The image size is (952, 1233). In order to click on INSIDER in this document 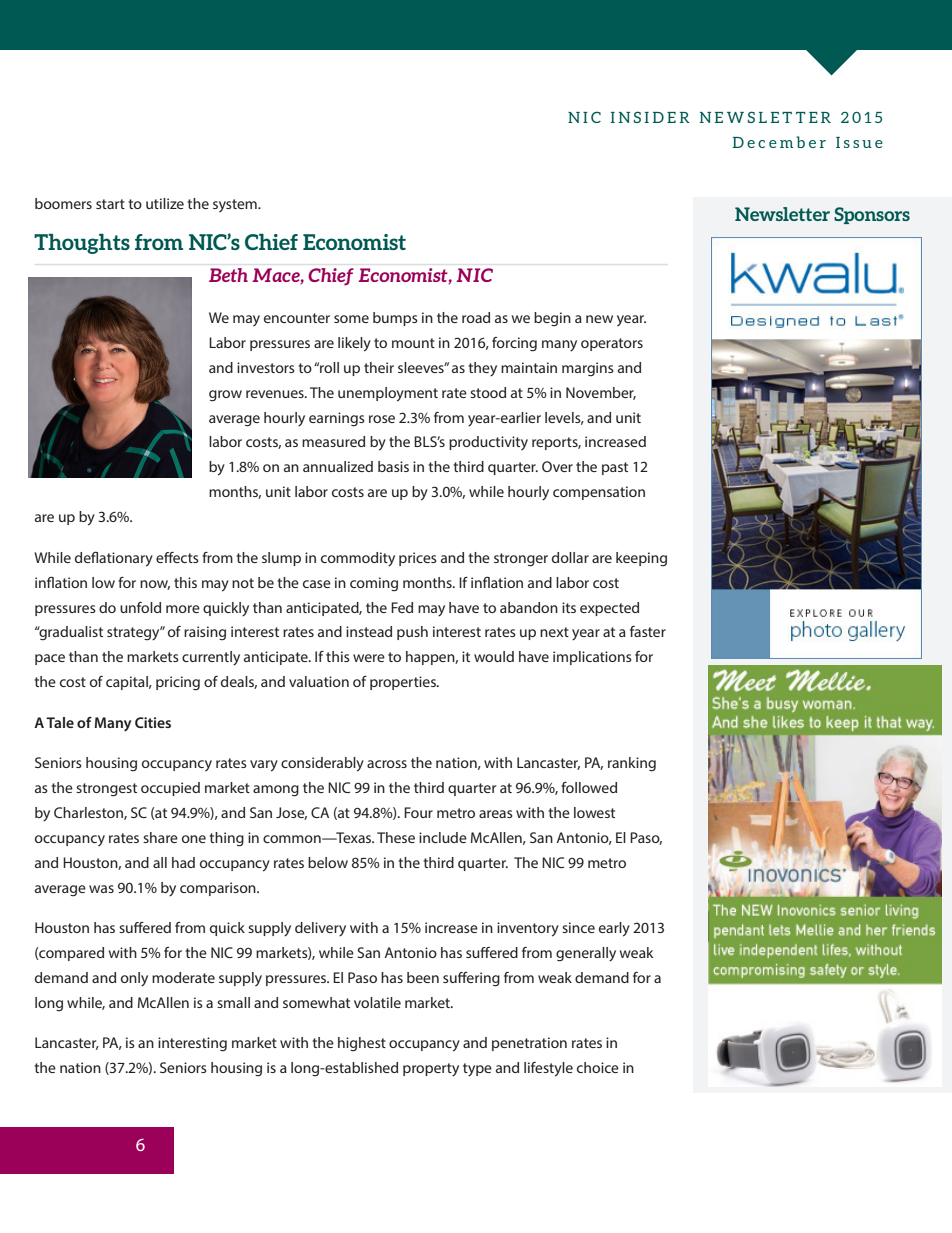, I will do `click(650, 117)`.
